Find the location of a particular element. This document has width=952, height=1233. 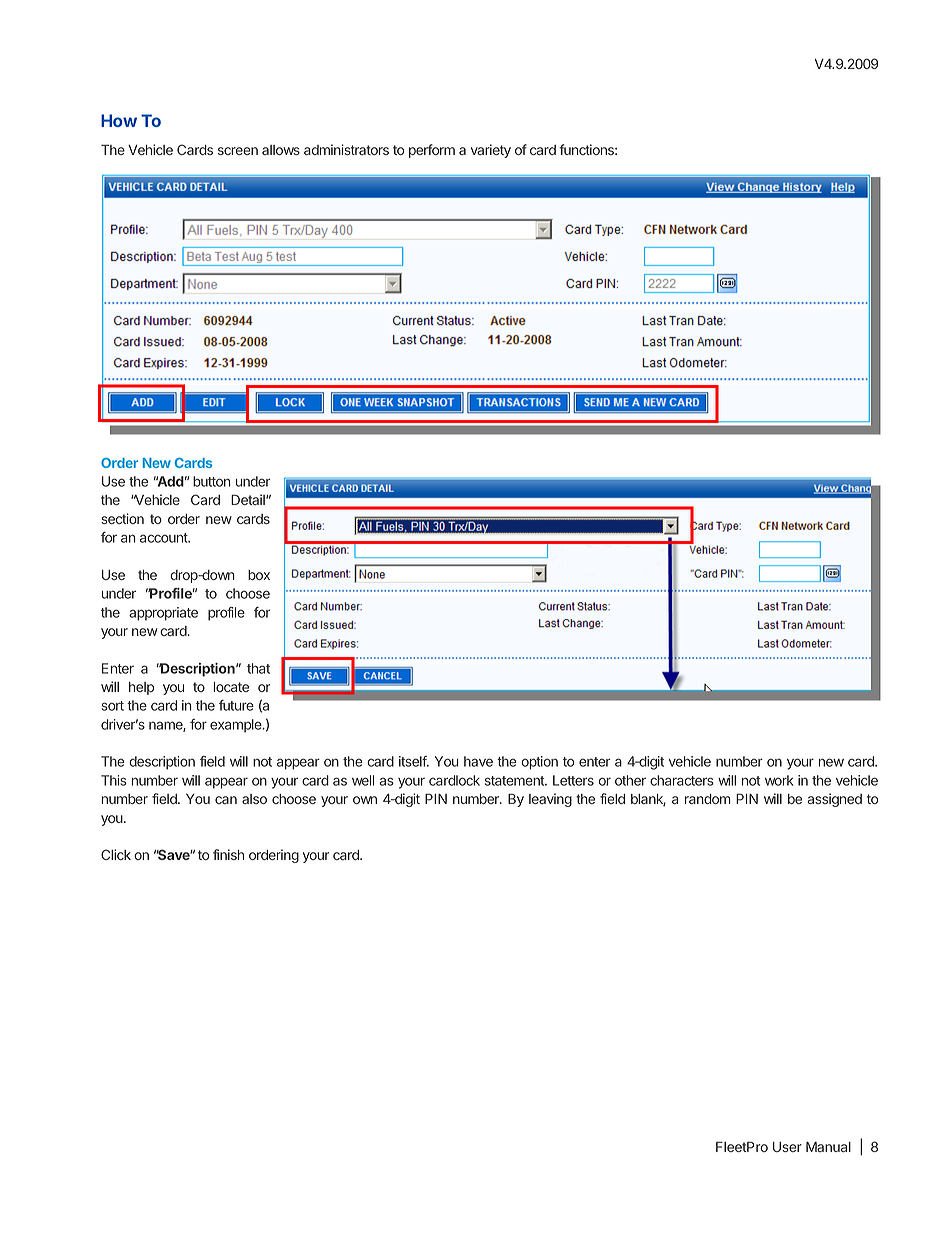

section is located at coordinates (122, 518).
